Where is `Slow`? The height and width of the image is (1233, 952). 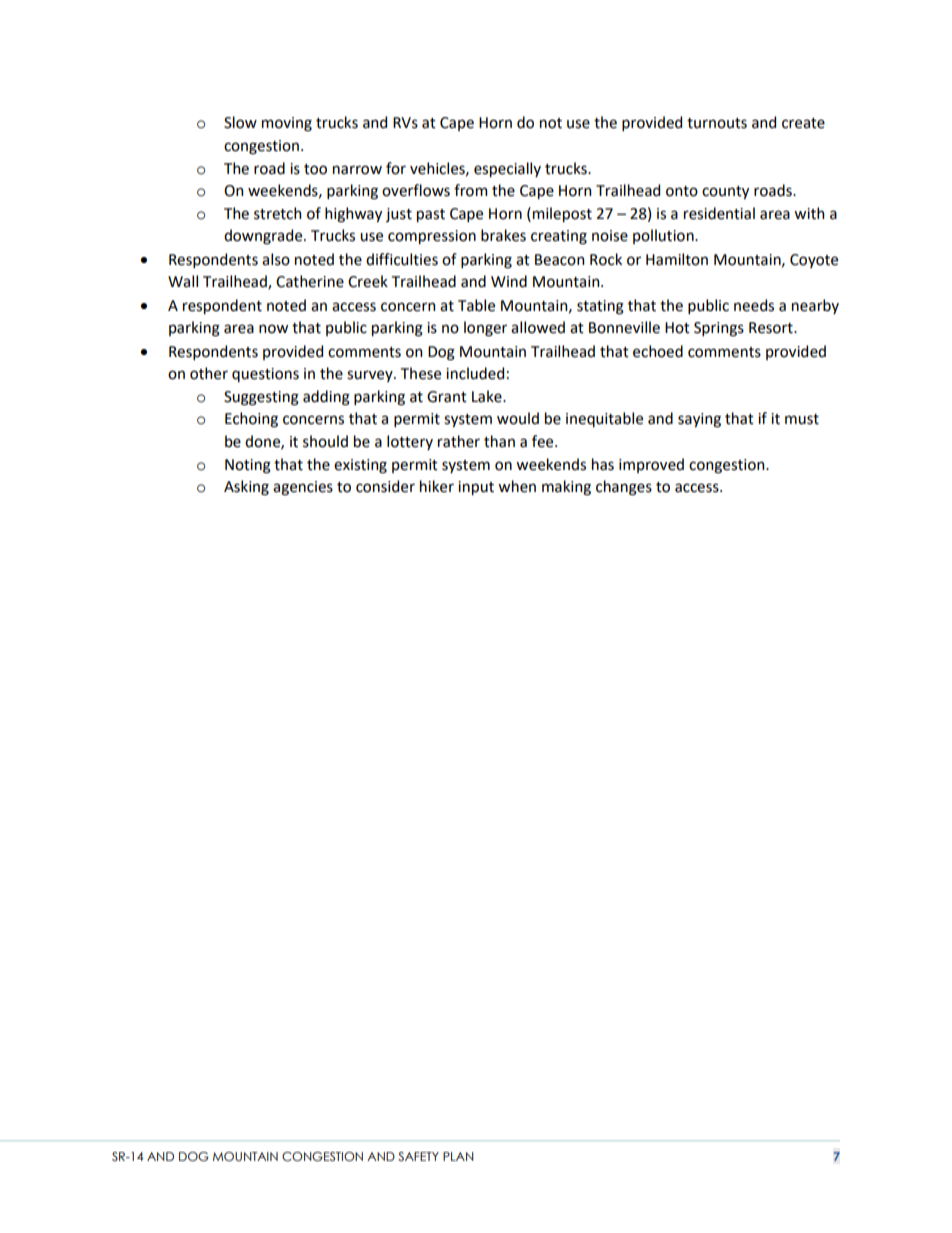
Slow is located at coordinates (240, 122).
